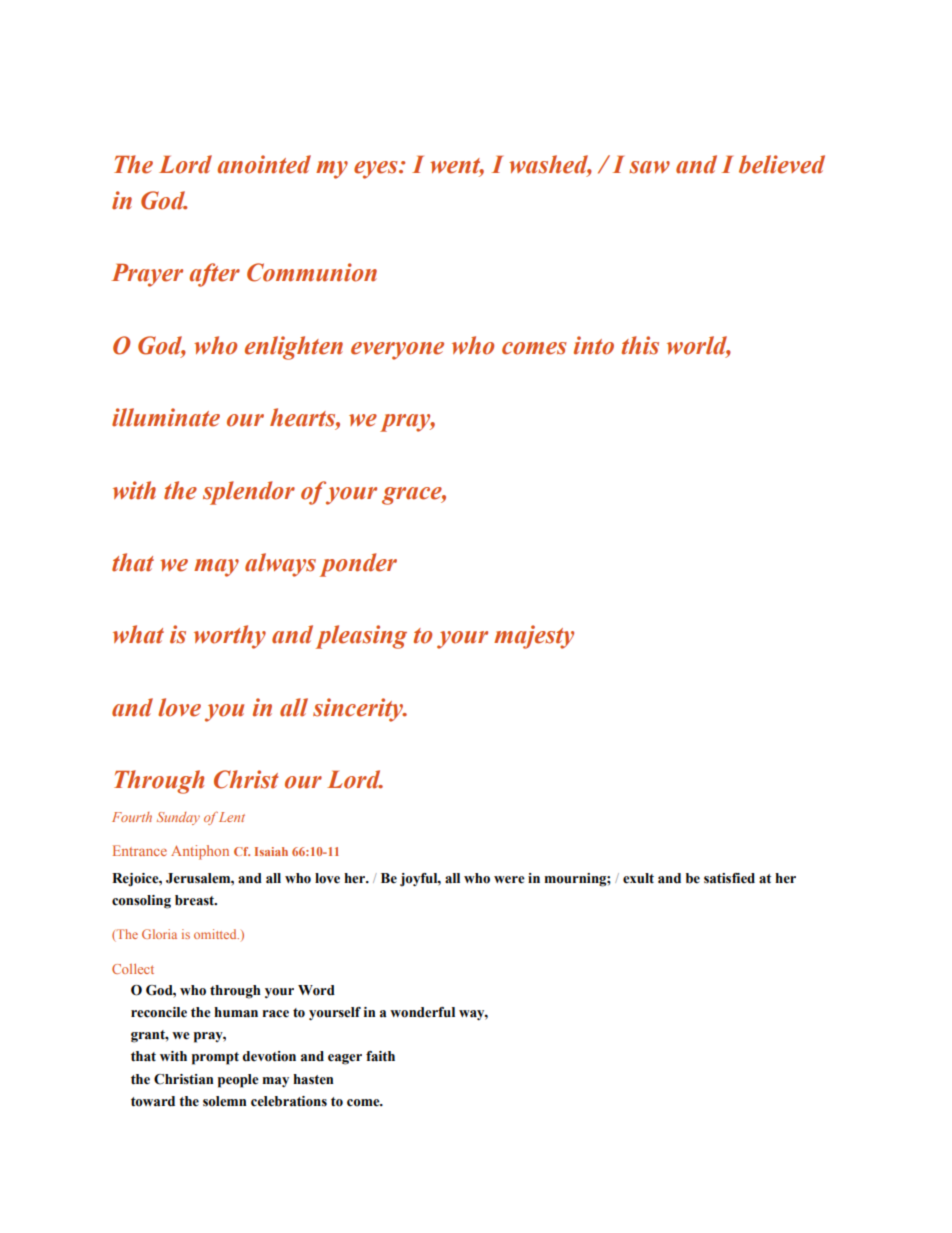 This screenshot has height=1233, width=952. What do you see at coordinates (215, 1058) in the screenshot?
I see `prompt` at bounding box center [215, 1058].
